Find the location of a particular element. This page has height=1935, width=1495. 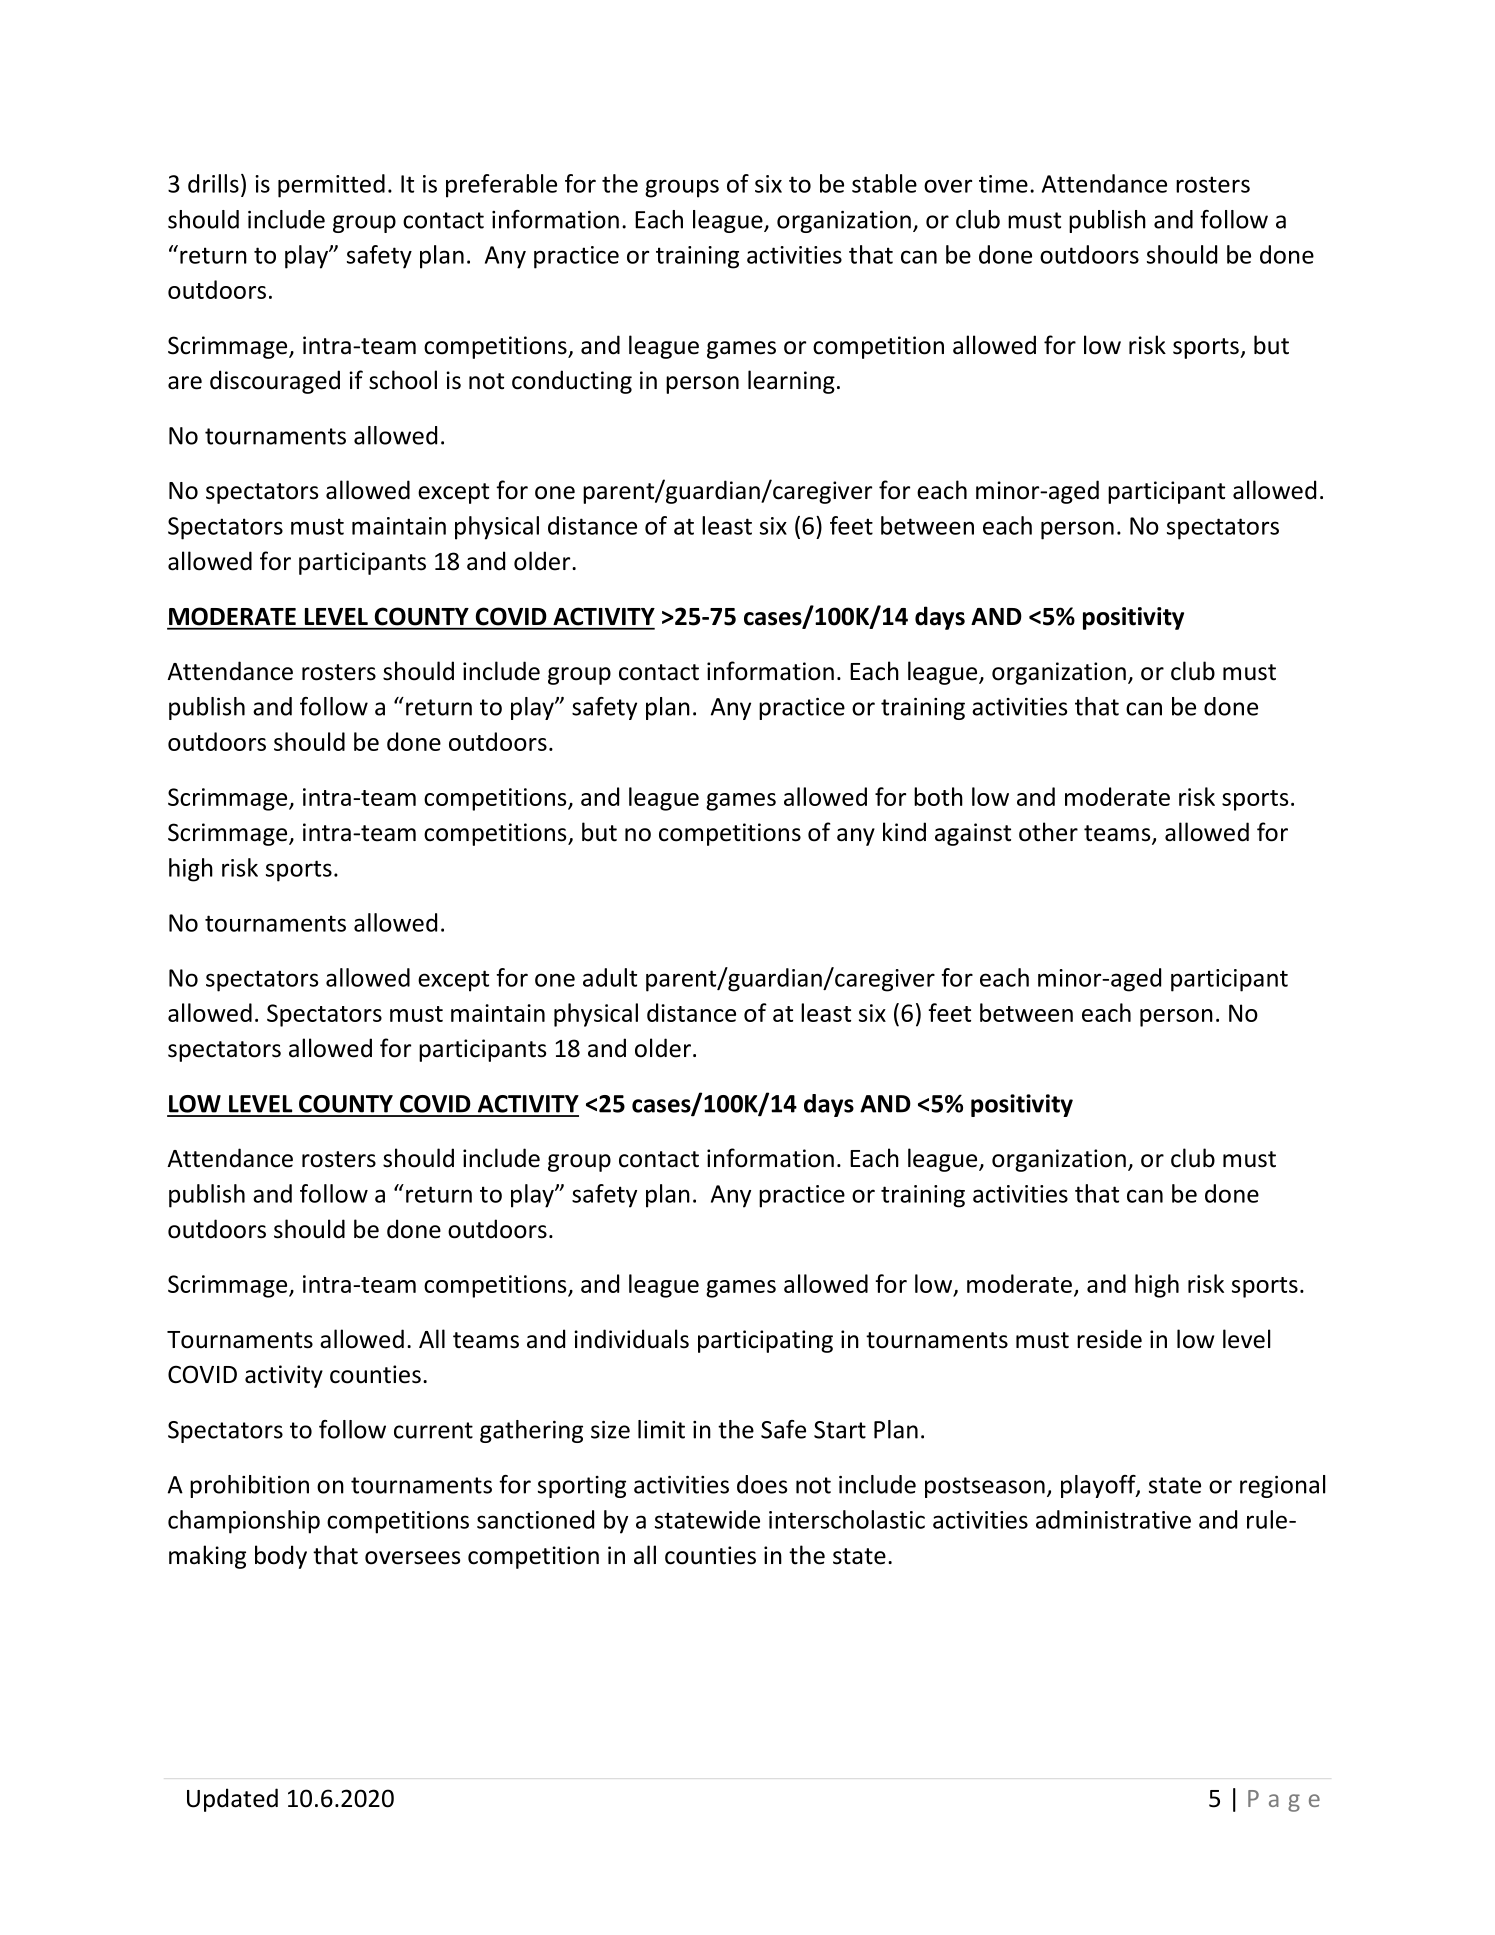

kind is located at coordinates (904, 832).
